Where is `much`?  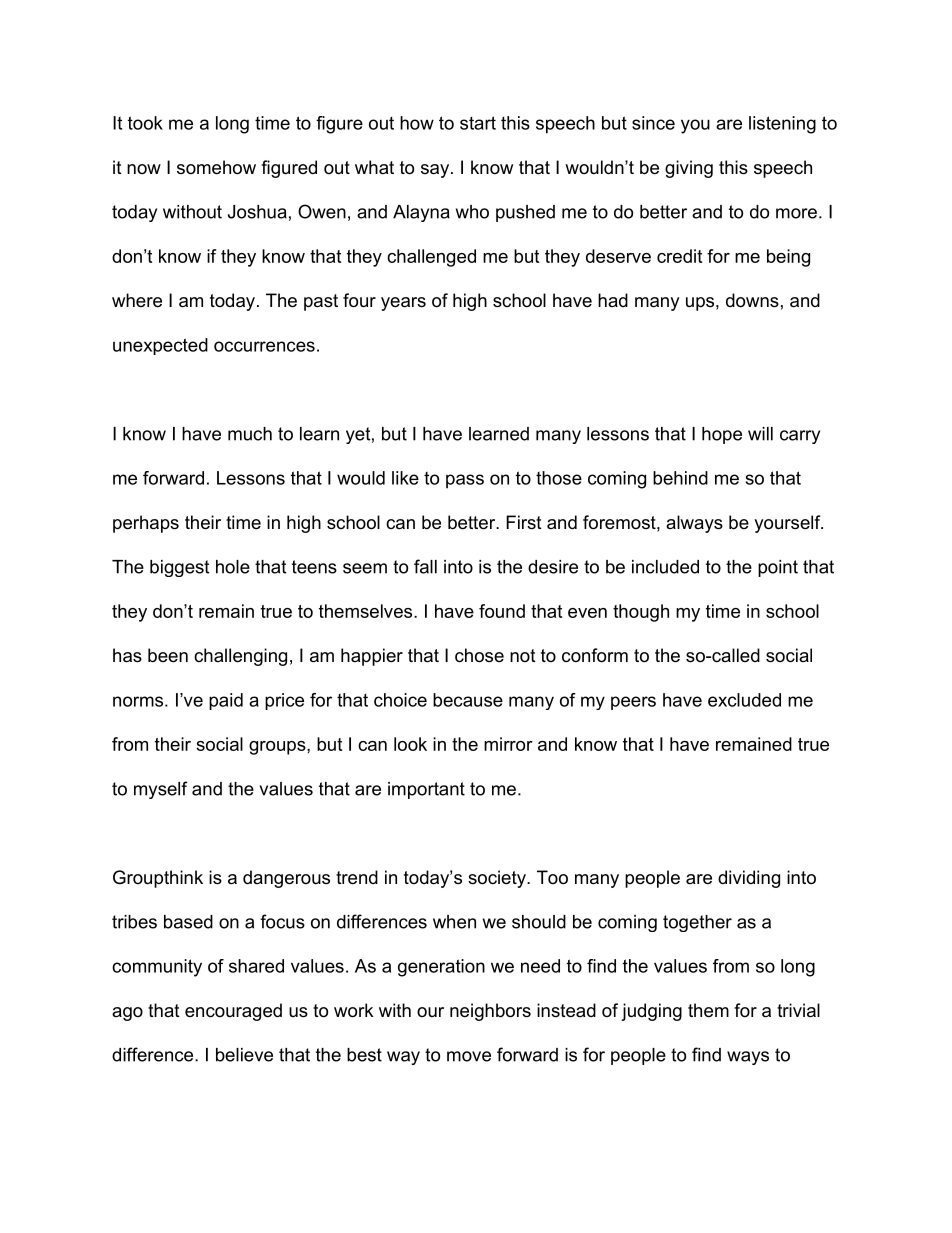 much is located at coordinates (250, 434).
